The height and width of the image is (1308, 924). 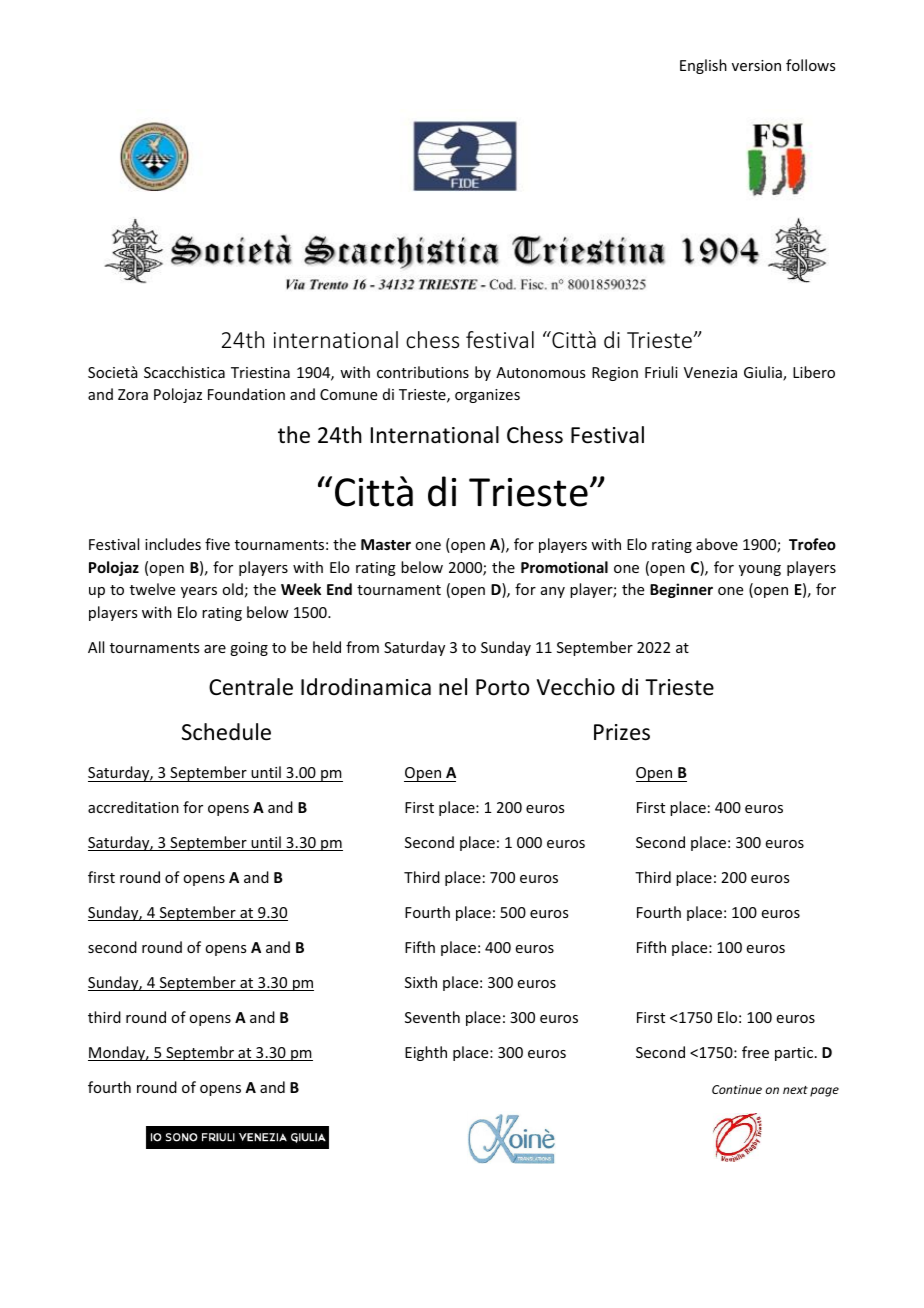 What do you see at coordinates (622, 732) in the image?
I see `Prizes` at bounding box center [622, 732].
